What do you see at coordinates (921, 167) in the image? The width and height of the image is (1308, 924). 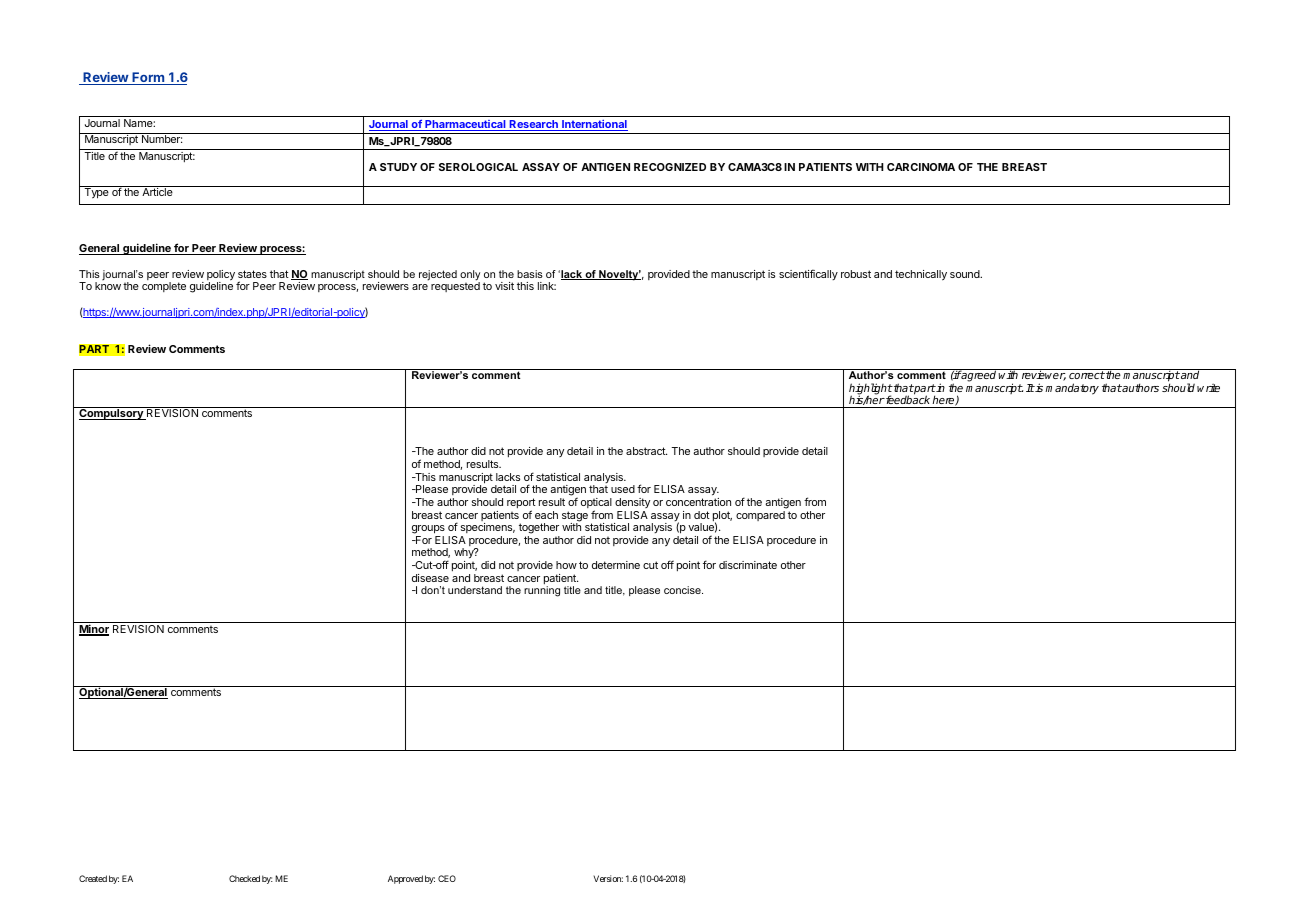 I see `CARCINOMA` at bounding box center [921, 167].
